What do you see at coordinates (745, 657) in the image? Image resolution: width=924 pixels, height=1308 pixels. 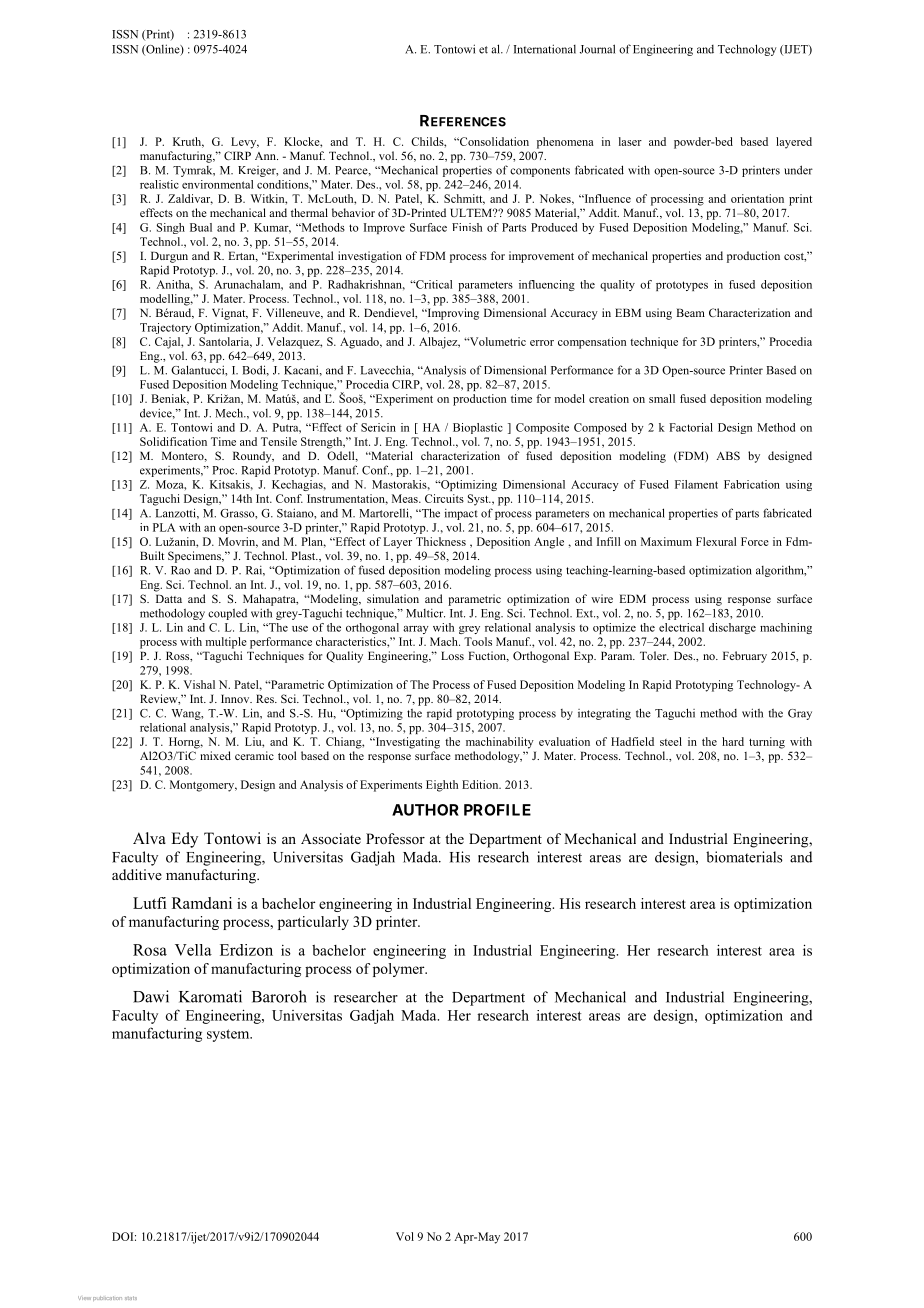 I see `February` at bounding box center [745, 657].
